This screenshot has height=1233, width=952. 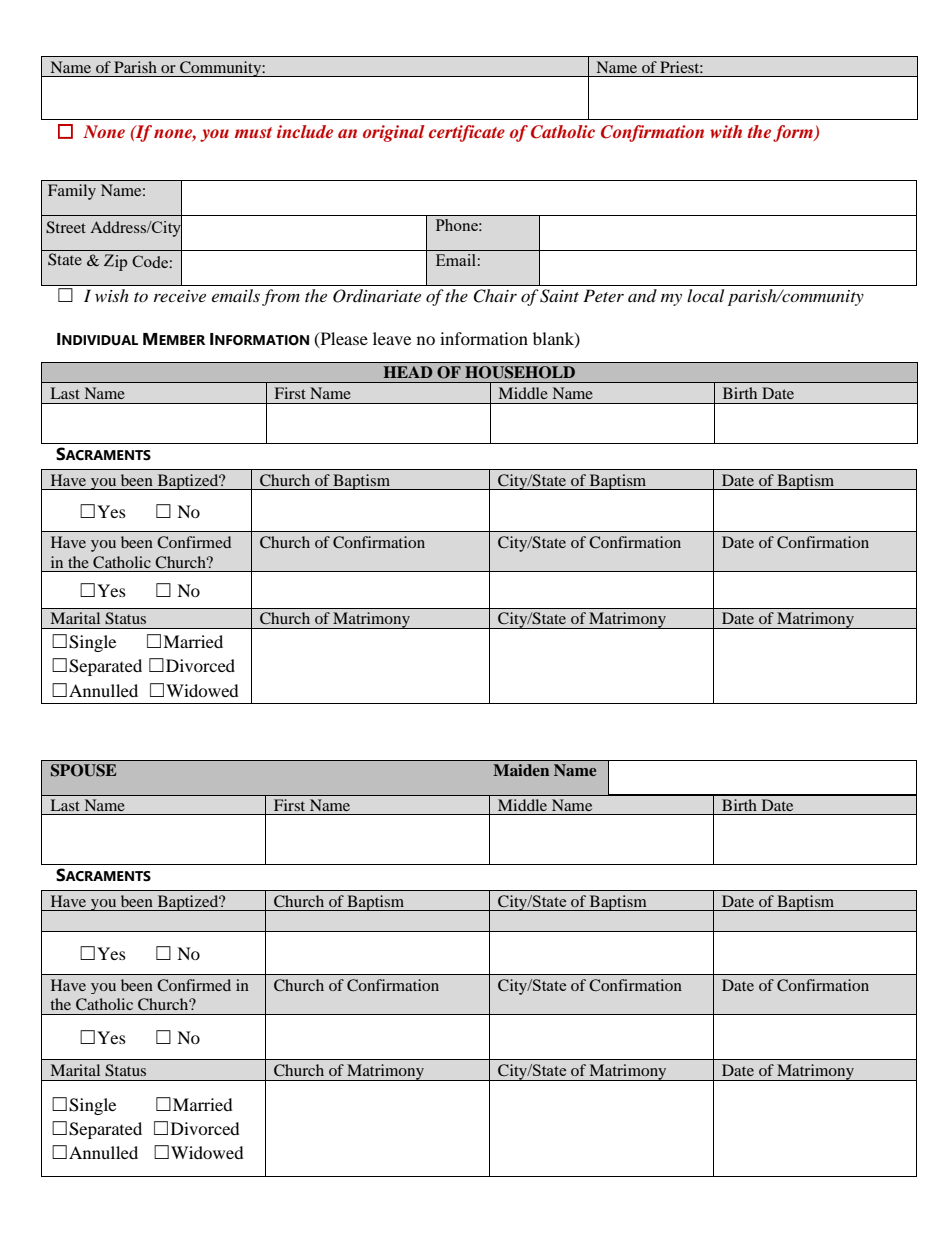 I want to click on Maiden, so click(x=521, y=770).
